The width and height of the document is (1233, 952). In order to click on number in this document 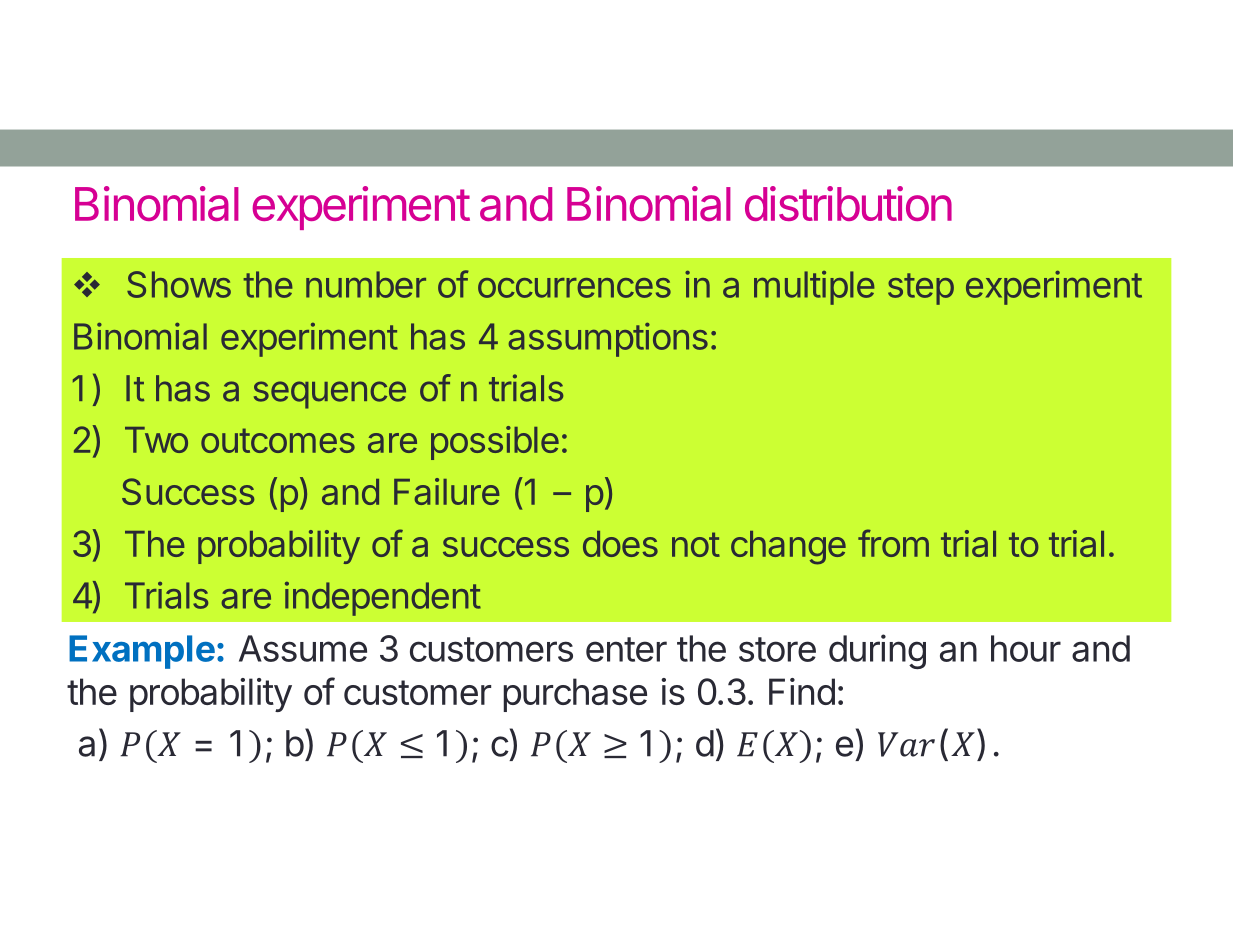, I will do `click(366, 284)`.
